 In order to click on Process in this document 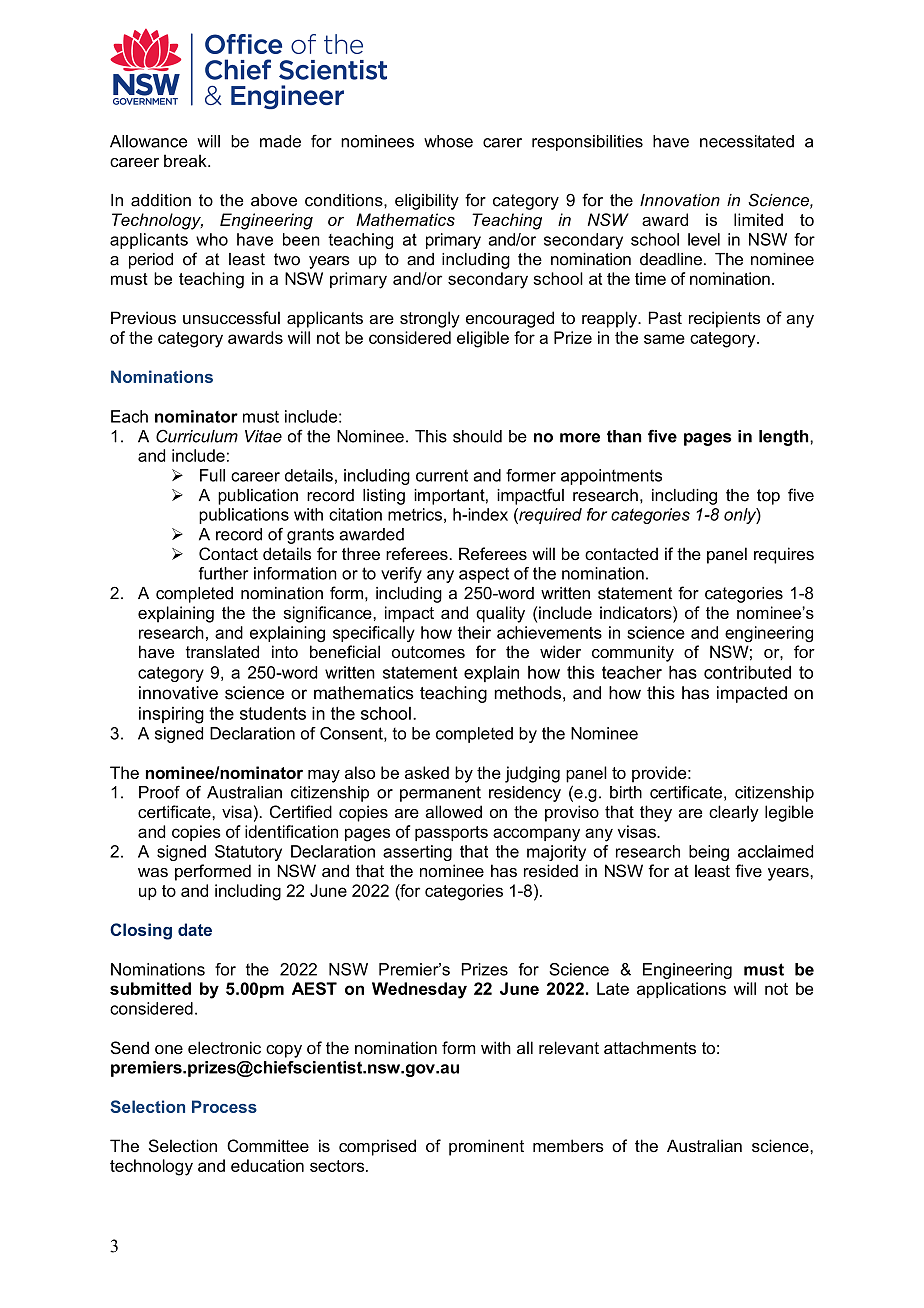, I will do `click(224, 1106)`.
